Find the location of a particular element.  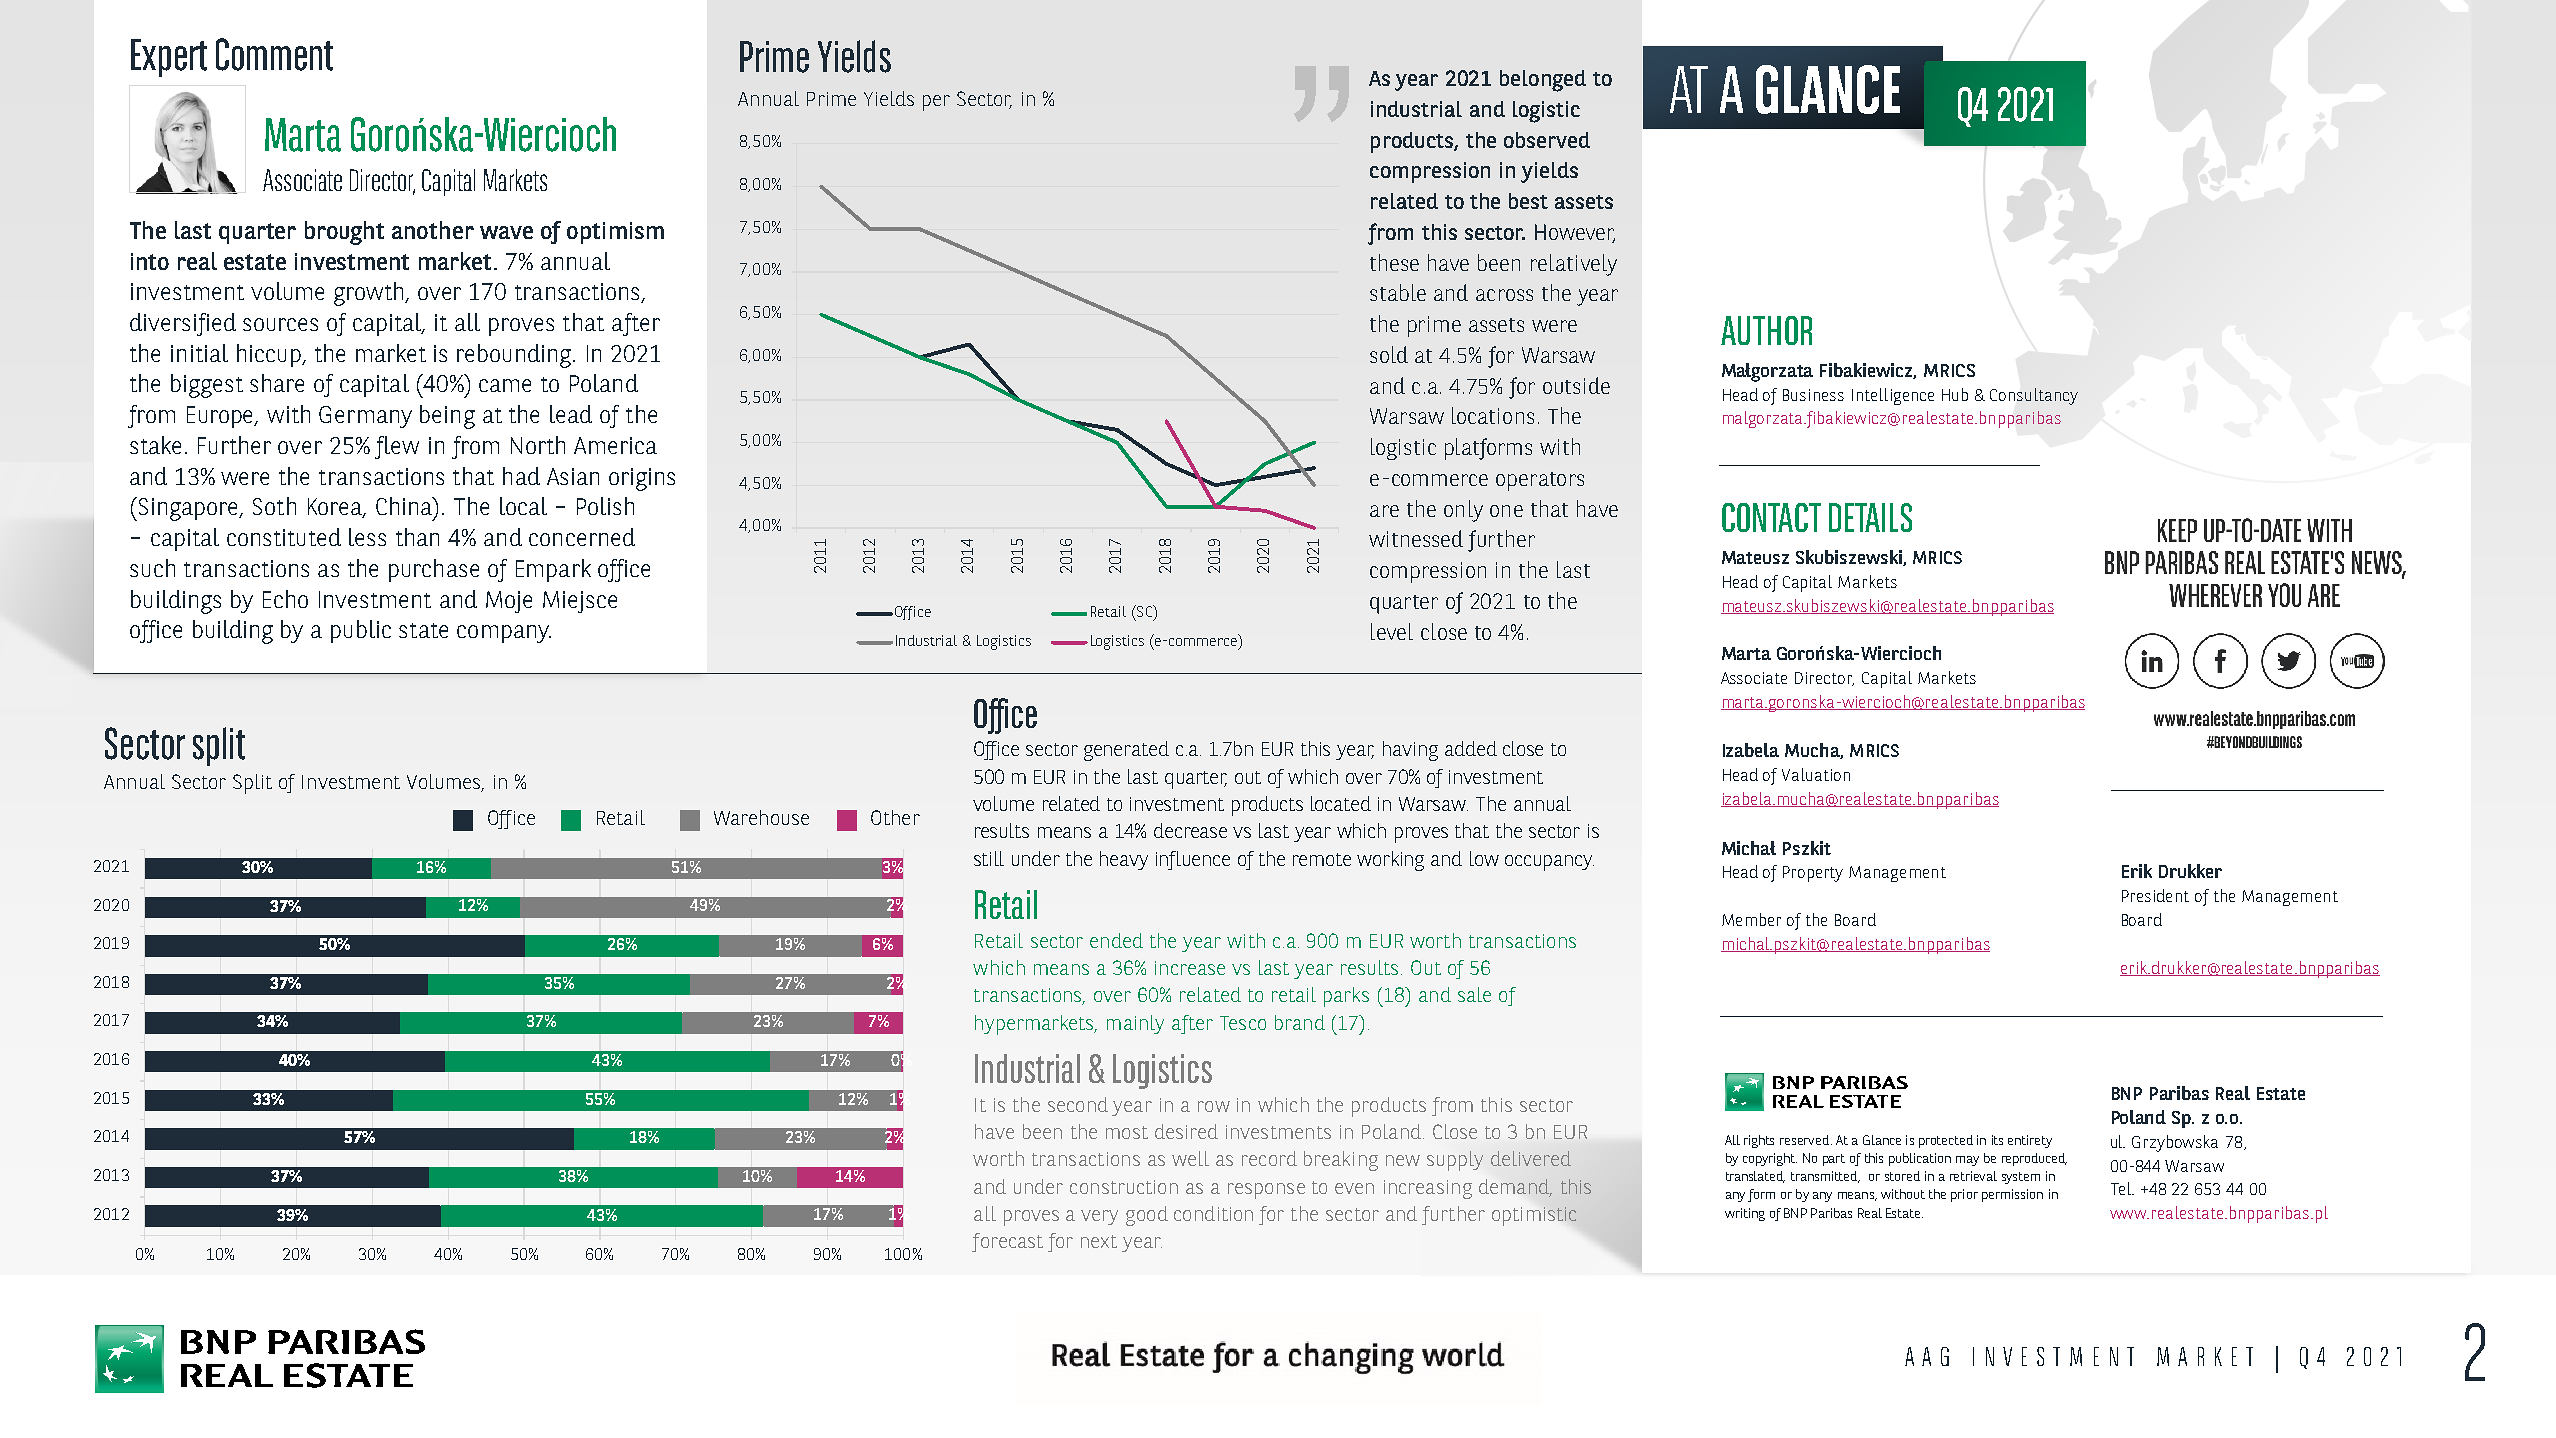

observed is located at coordinates (1547, 140).
